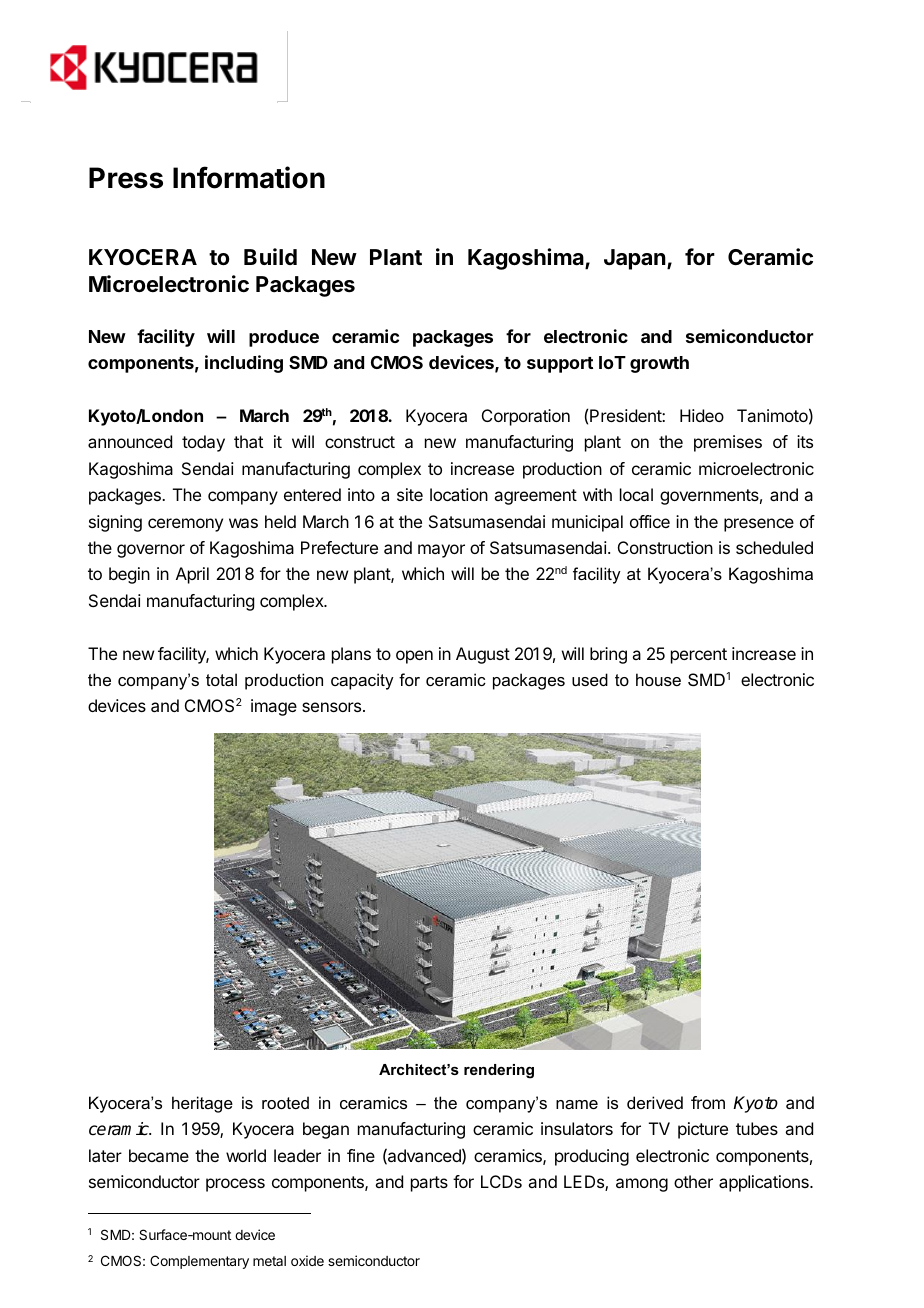 The width and height of the page is (924, 1308). What do you see at coordinates (728, 443) in the page?
I see `premises` at bounding box center [728, 443].
